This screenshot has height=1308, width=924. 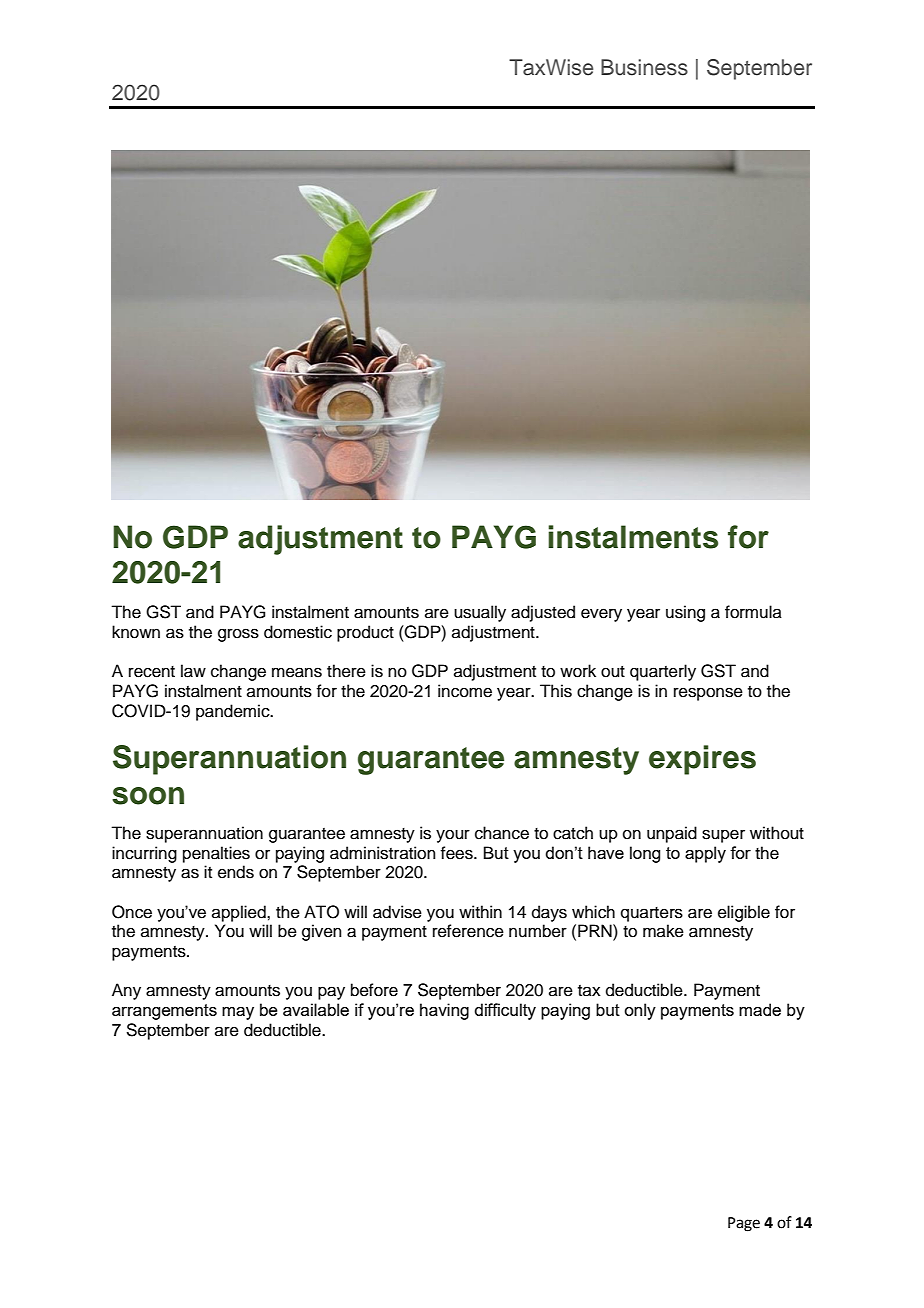 I want to click on using, so click(x=685, y=613).
